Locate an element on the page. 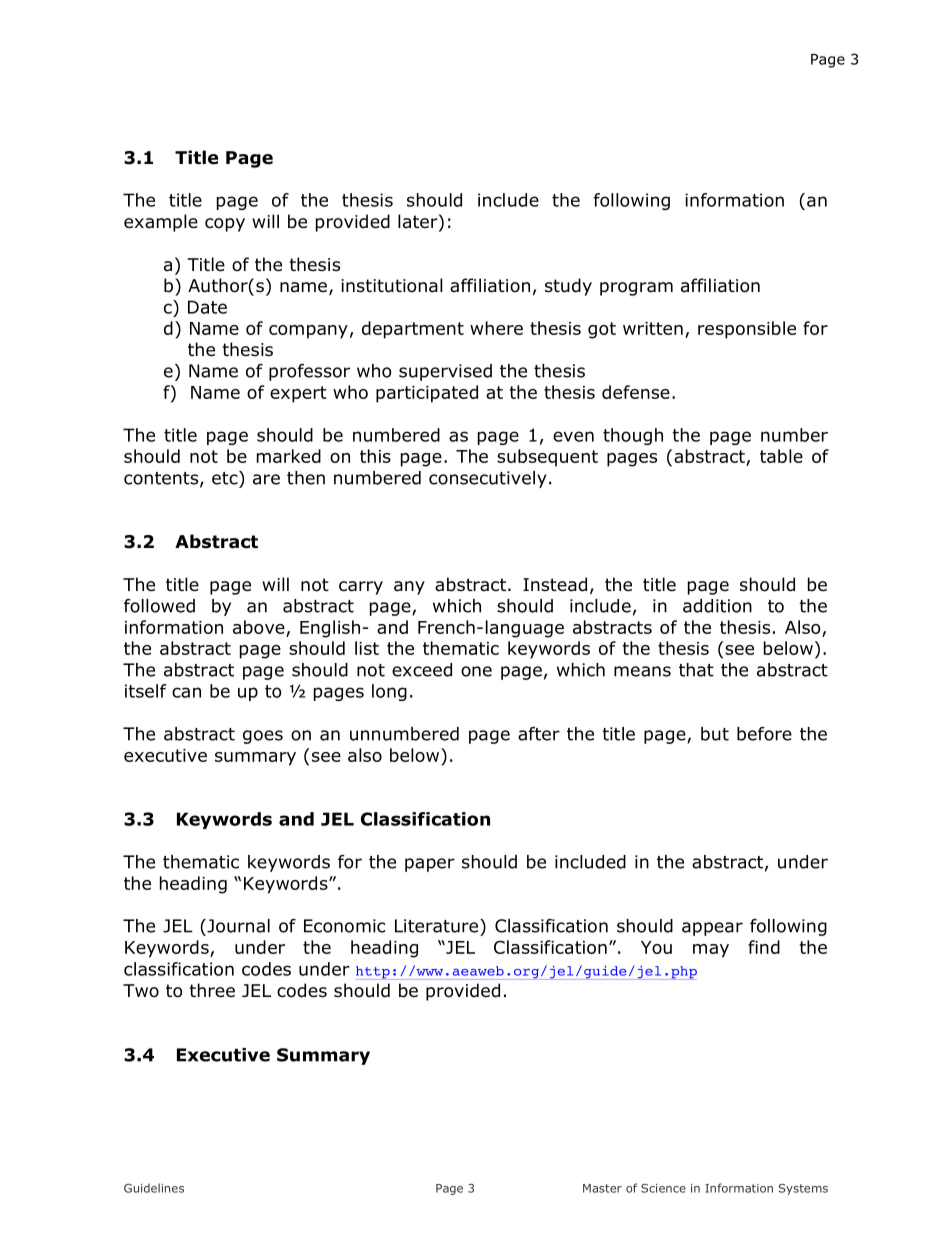 The height and width of the image is (1233, 952). Instead is located at coordinates (555, 584).
